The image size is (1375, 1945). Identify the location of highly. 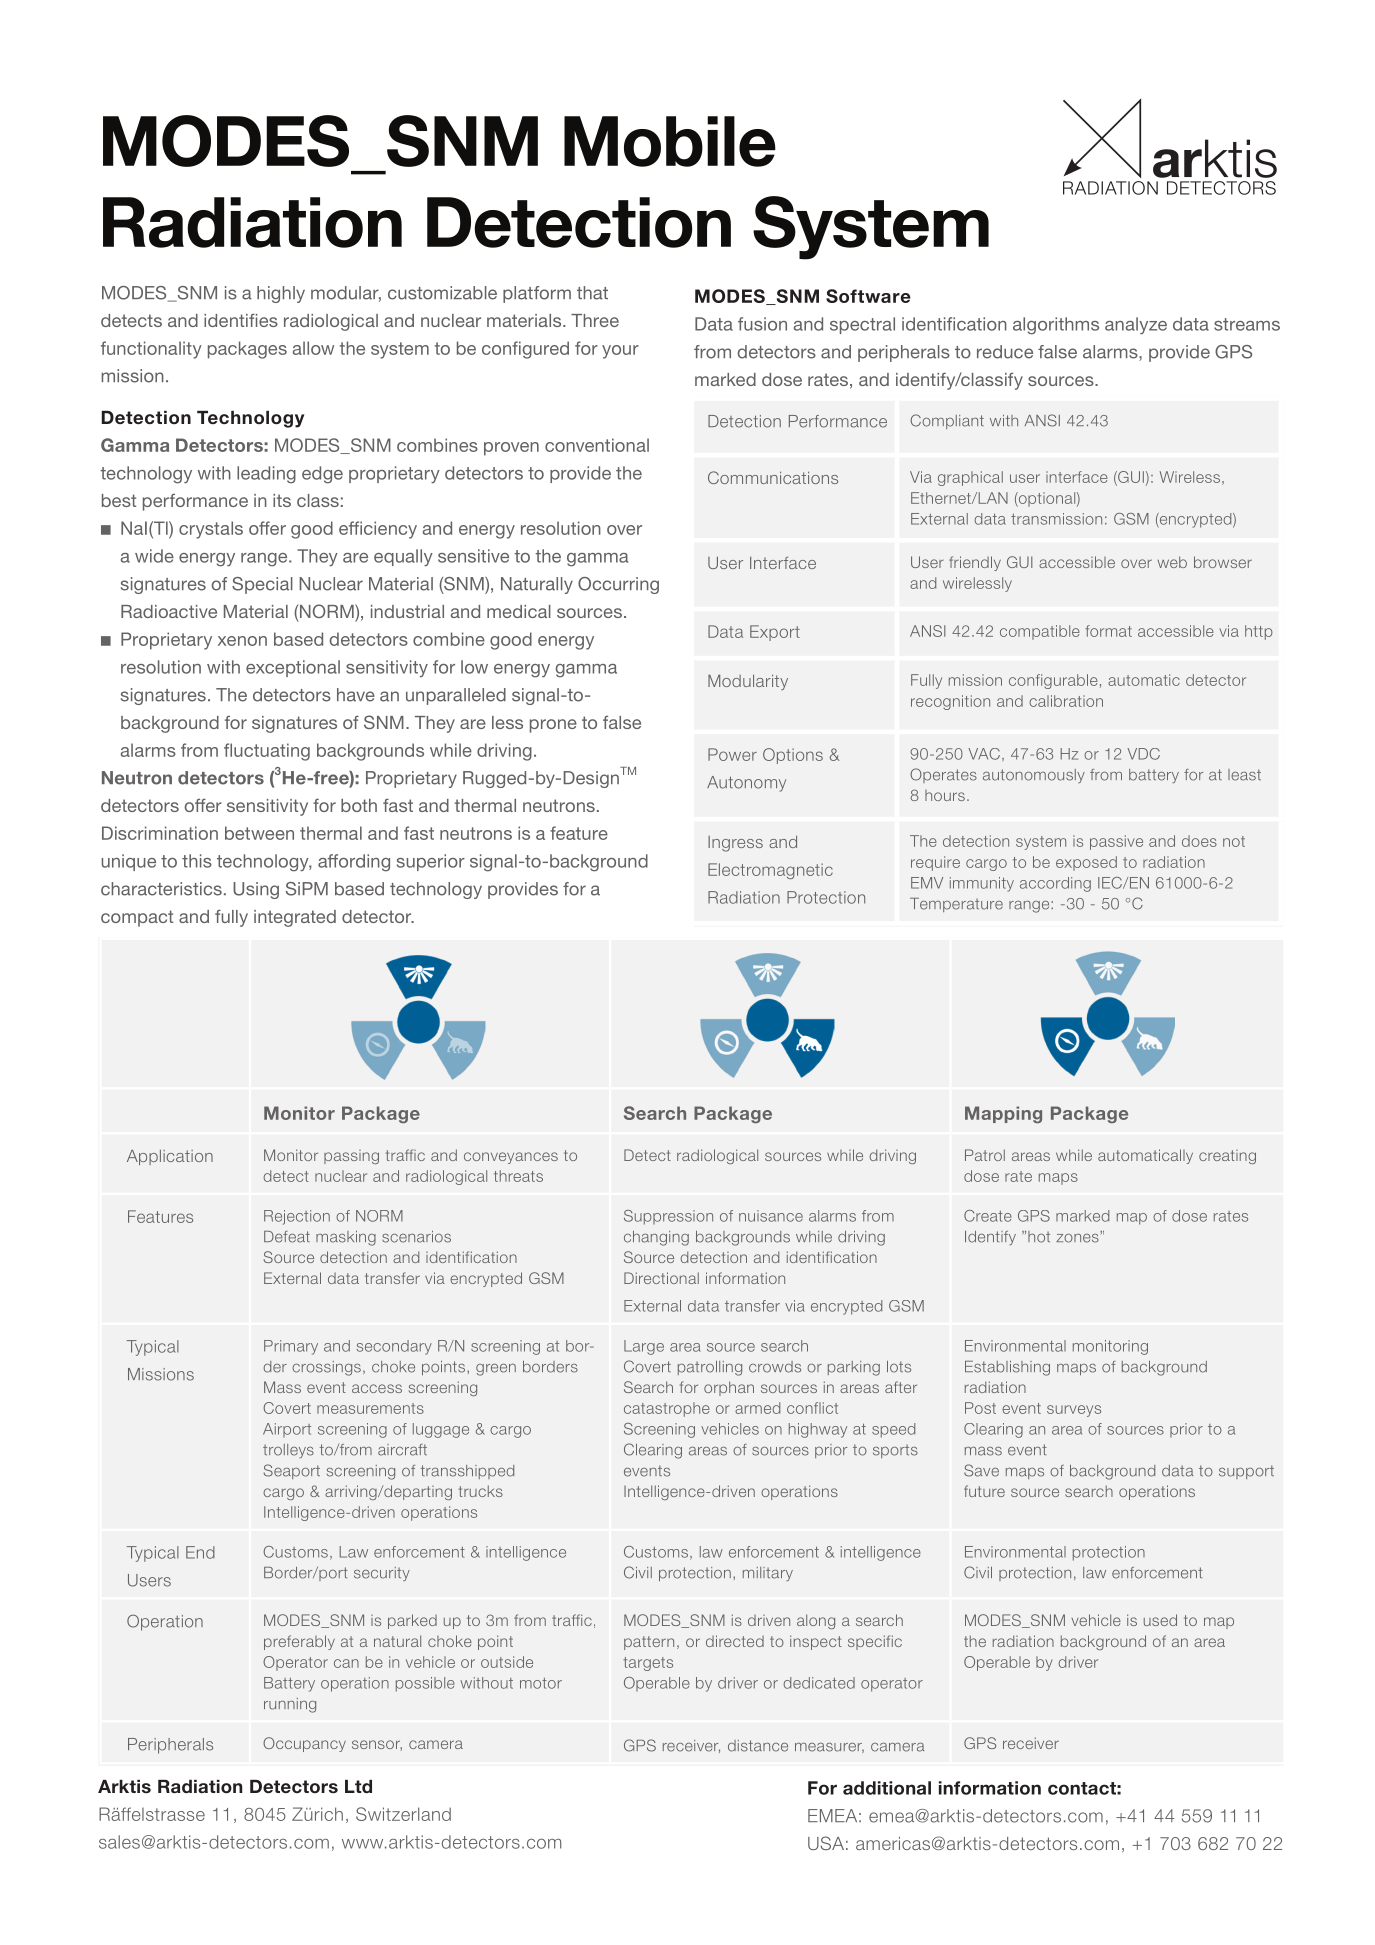
(281, 294).
